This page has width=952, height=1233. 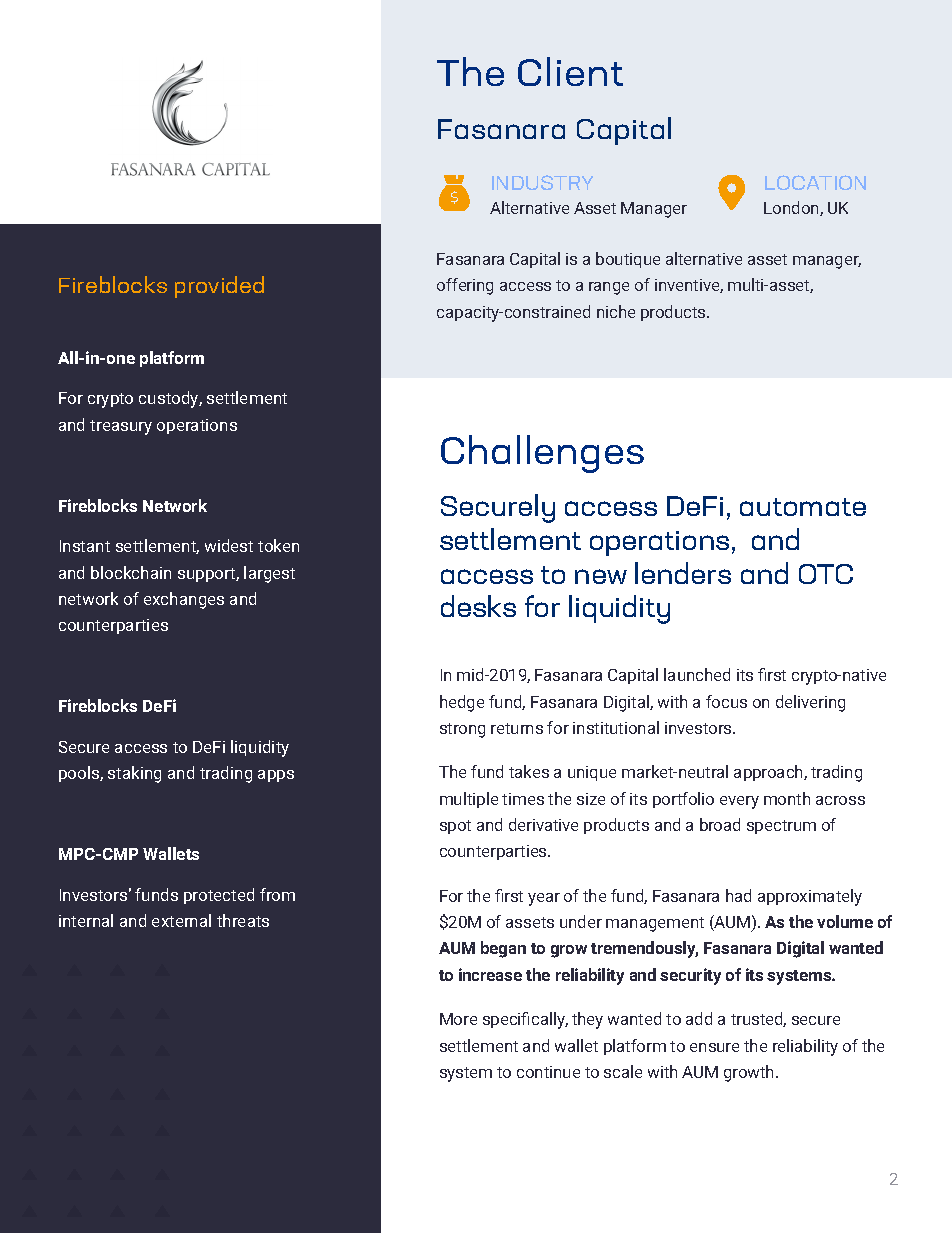 I want to click on external, so click(x=181, y=920).
